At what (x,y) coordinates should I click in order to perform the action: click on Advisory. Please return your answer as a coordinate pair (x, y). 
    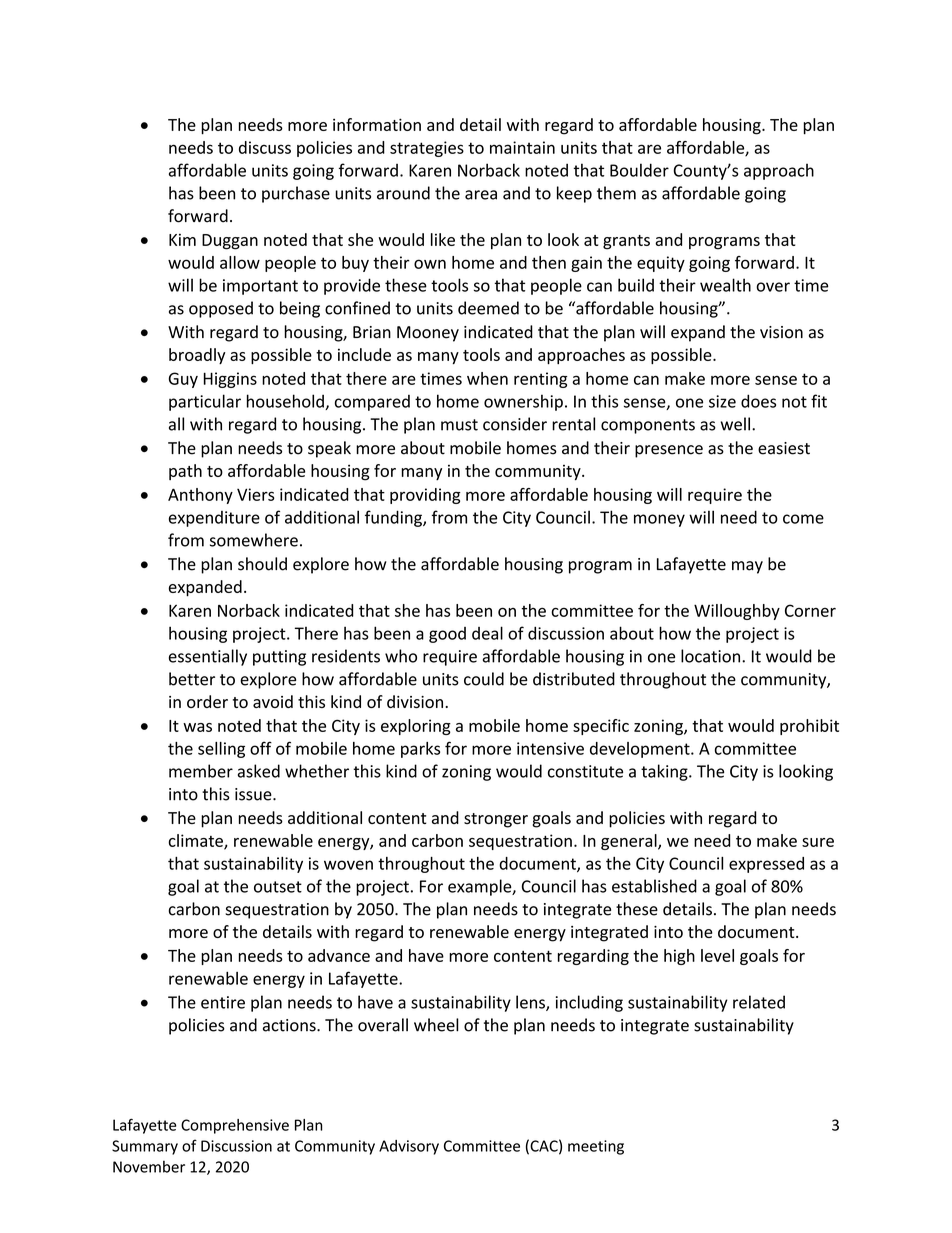
    Looking at the image, I should click on (409, 1147).
